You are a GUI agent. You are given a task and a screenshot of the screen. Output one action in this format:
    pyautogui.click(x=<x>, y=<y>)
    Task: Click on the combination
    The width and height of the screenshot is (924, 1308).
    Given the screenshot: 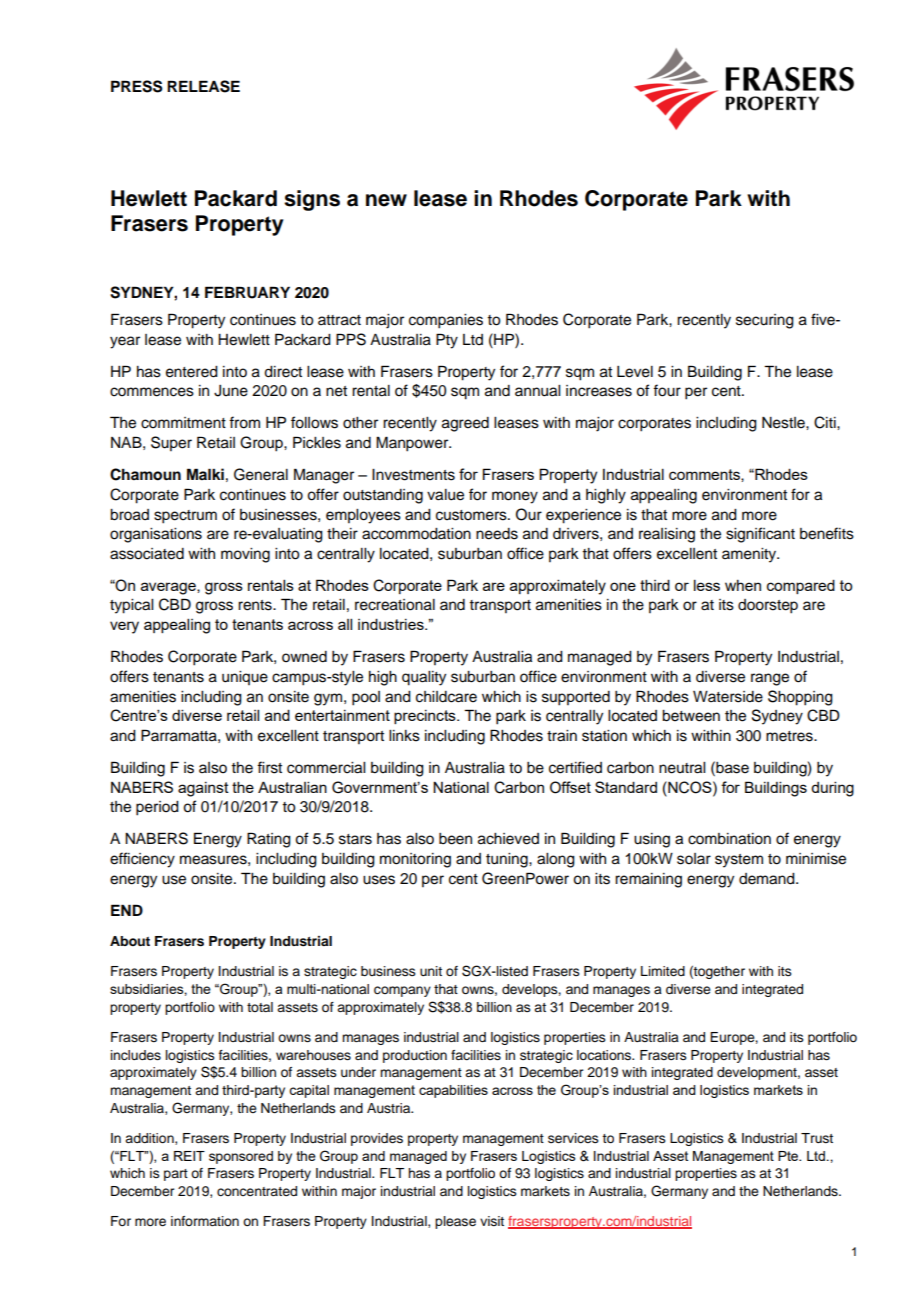 What is the action you would take?
    pyautogui.click(x=729, y=839)
